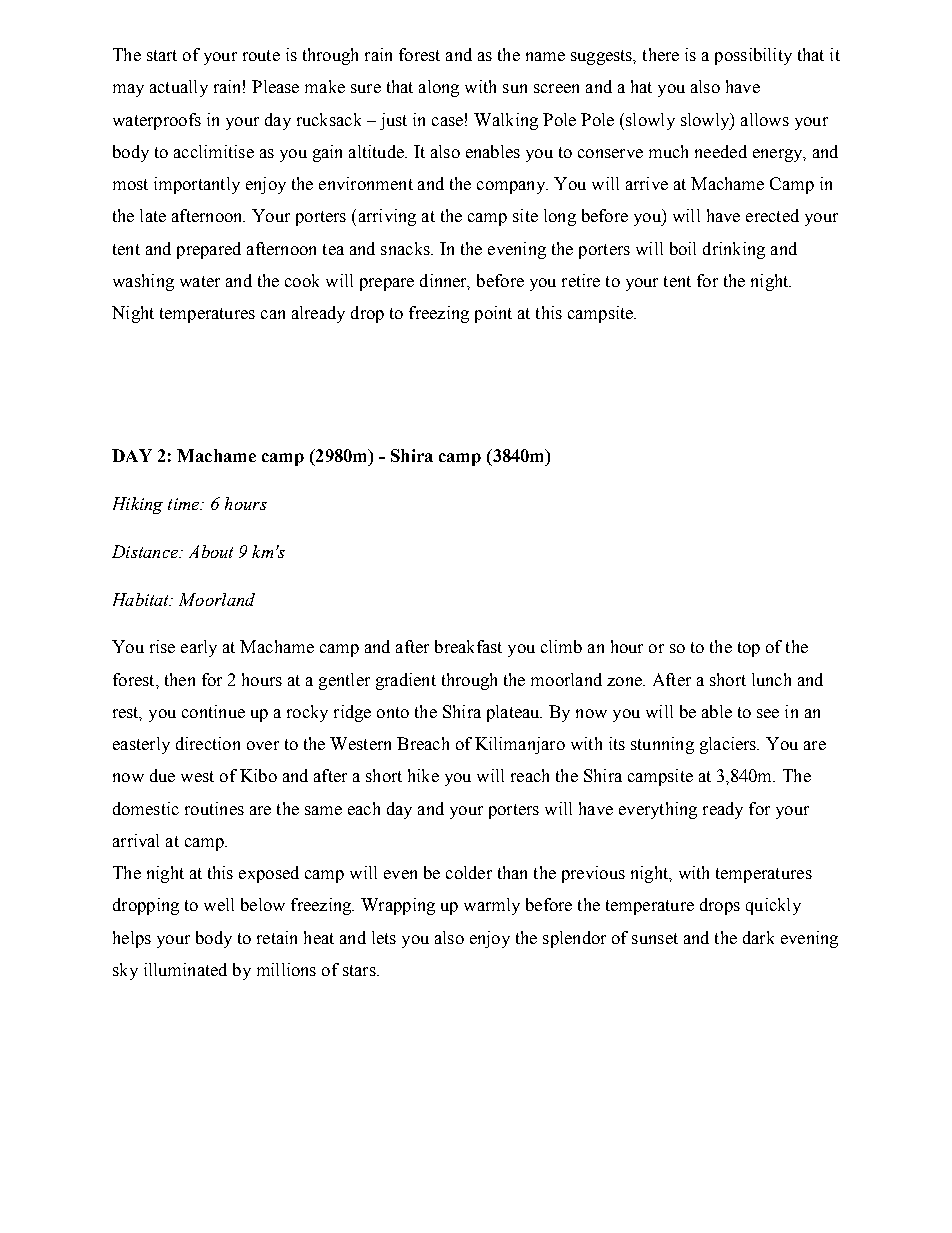 This screenshot has height=1233, width=952. I want to click on case, so click(447, 121).
